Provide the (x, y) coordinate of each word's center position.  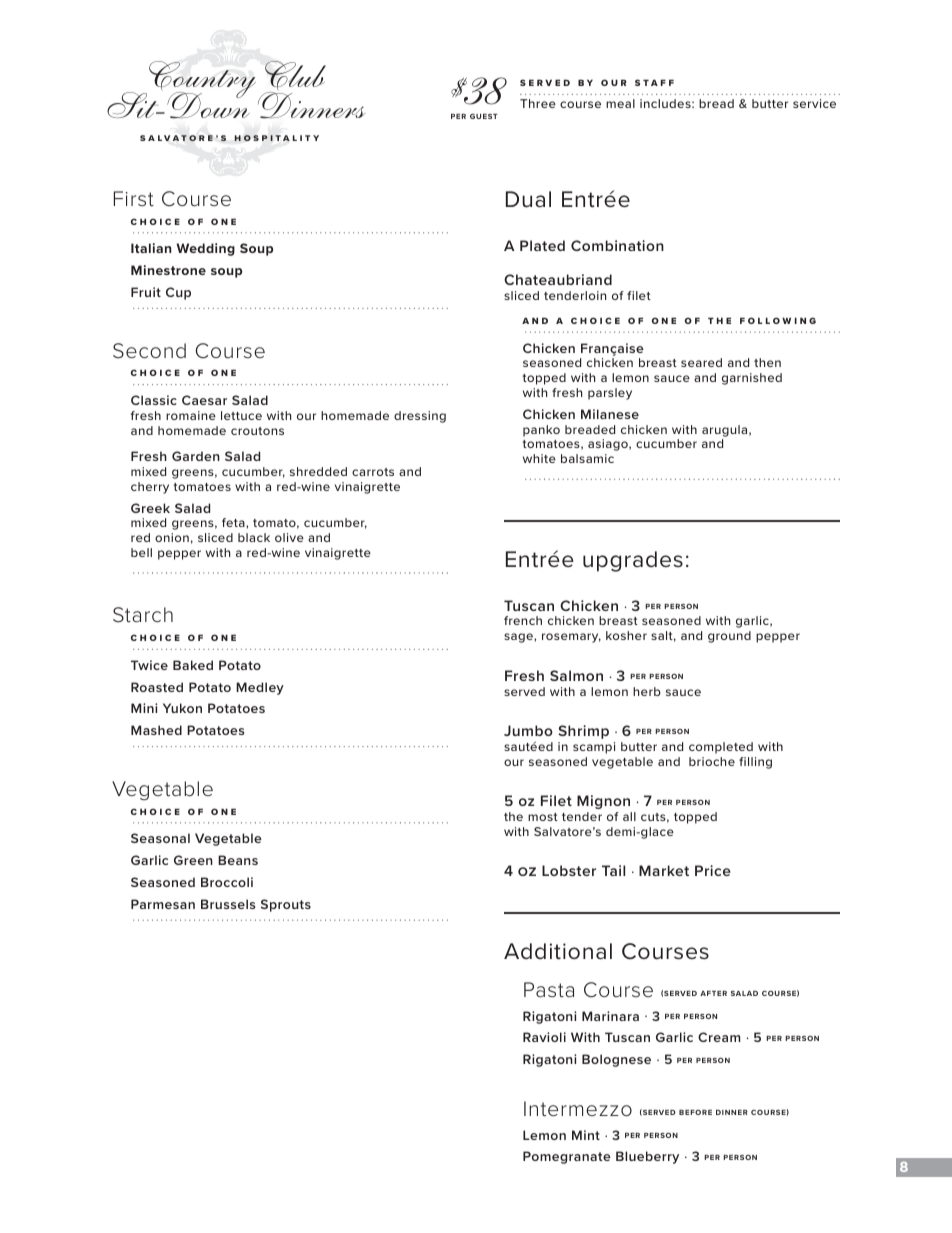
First (134, 198)
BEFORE (695, 1112)
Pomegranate (567, 1157)
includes (666, 103)
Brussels (228, 904)
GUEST (484, 116)
